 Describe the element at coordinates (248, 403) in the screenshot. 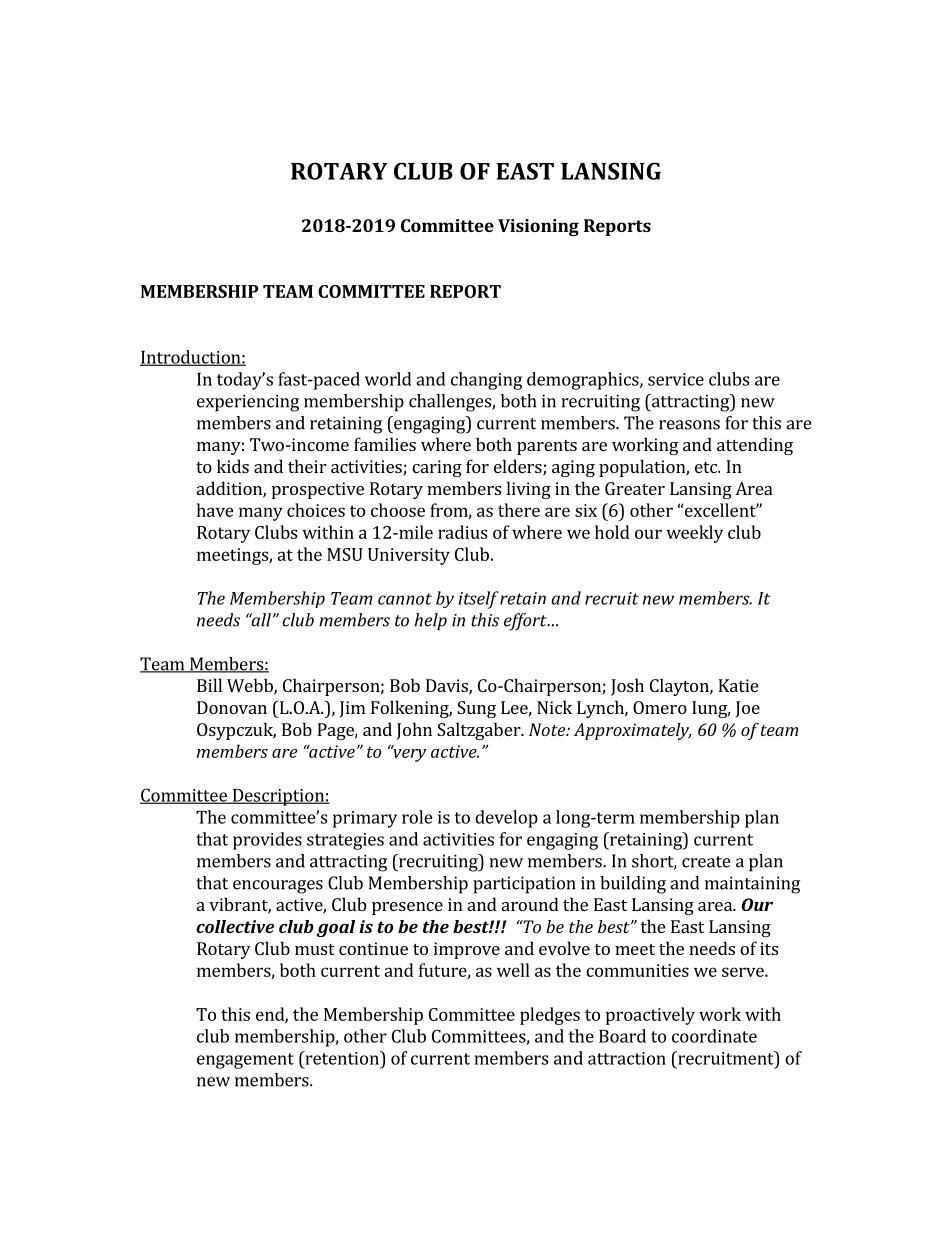

I see `experiencing` at that location.
